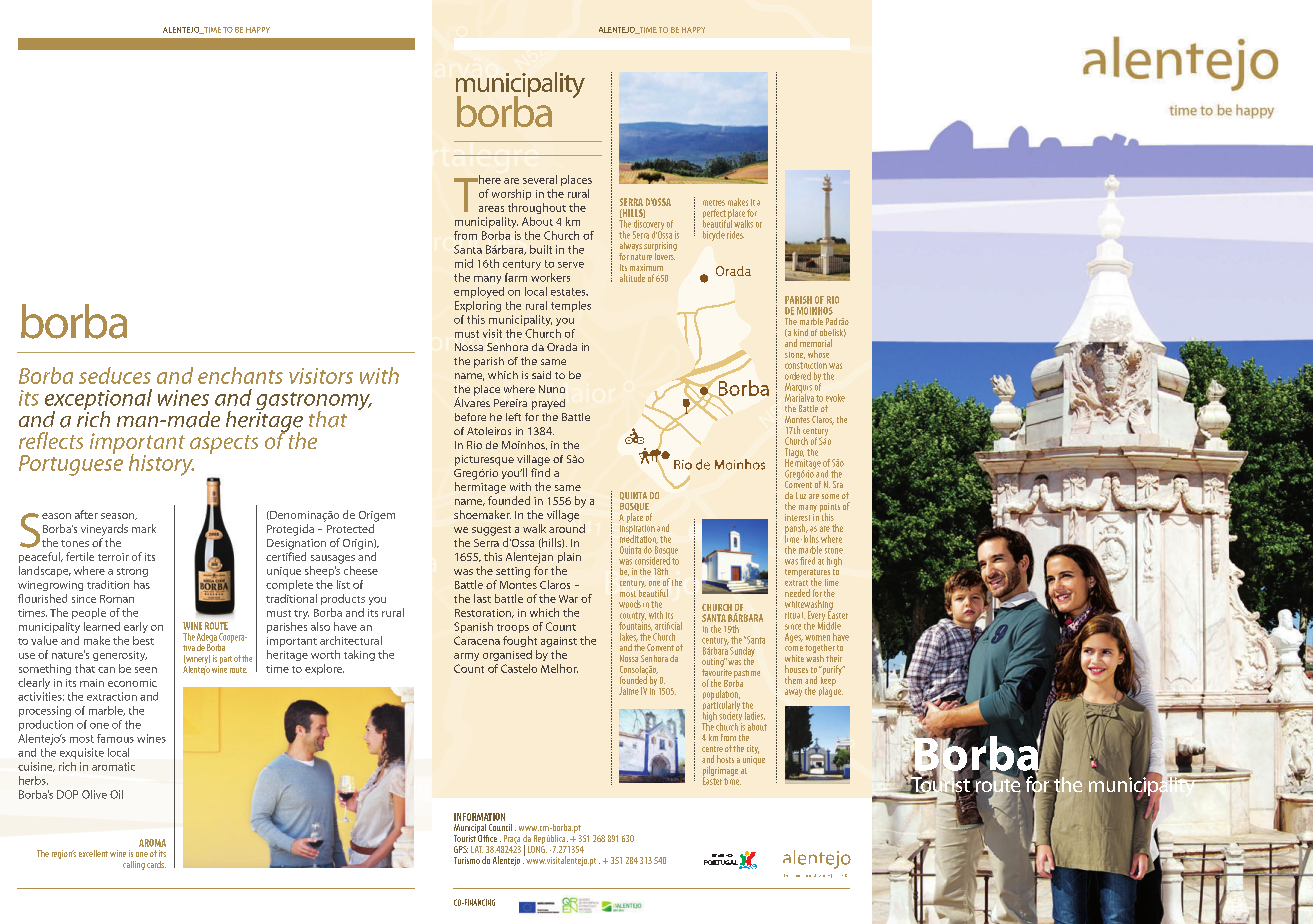 The image size is (1313, 924). What do you see at coordinates (93, 853) in the screenshot?
I see `excellent` at bounding box center [93, 853].
